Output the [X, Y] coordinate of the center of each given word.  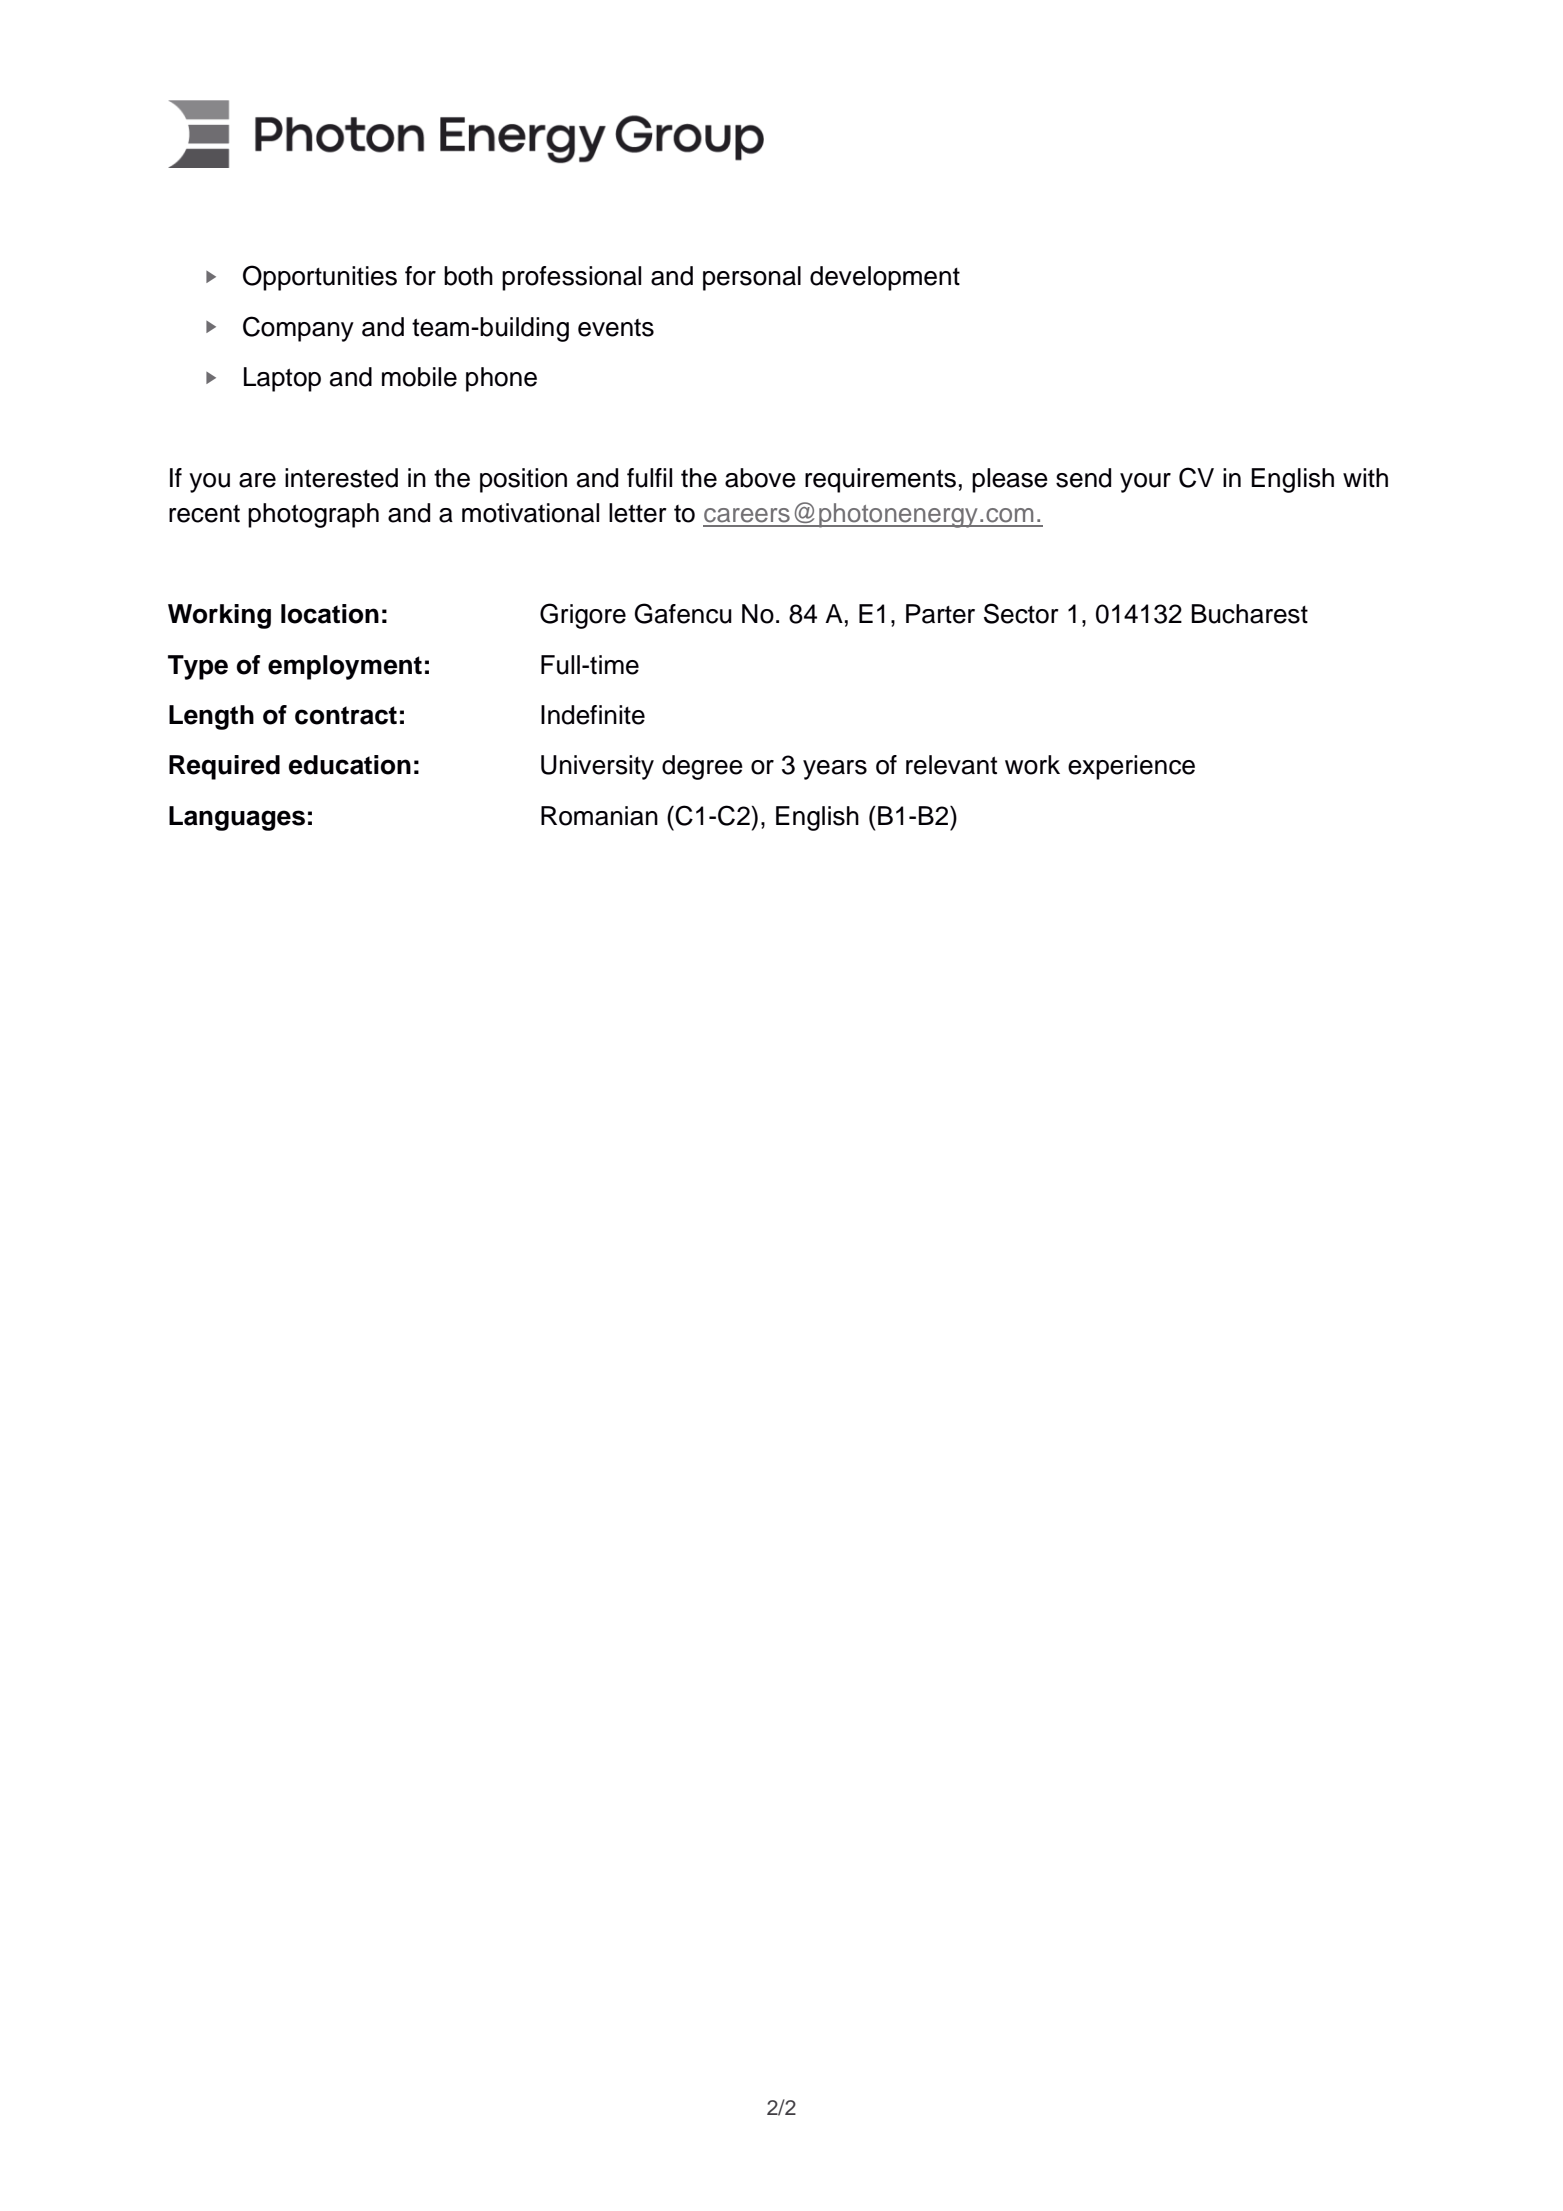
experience [1131, 767]
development [885, 278]
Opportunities [320, 278]
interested [341, 478]
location [330, 614]
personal [752, 278]
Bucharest [1250, 614]
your [1145, 483]
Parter [940, 614]
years [835, 770]
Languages [237, 818]
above [760, 478]
